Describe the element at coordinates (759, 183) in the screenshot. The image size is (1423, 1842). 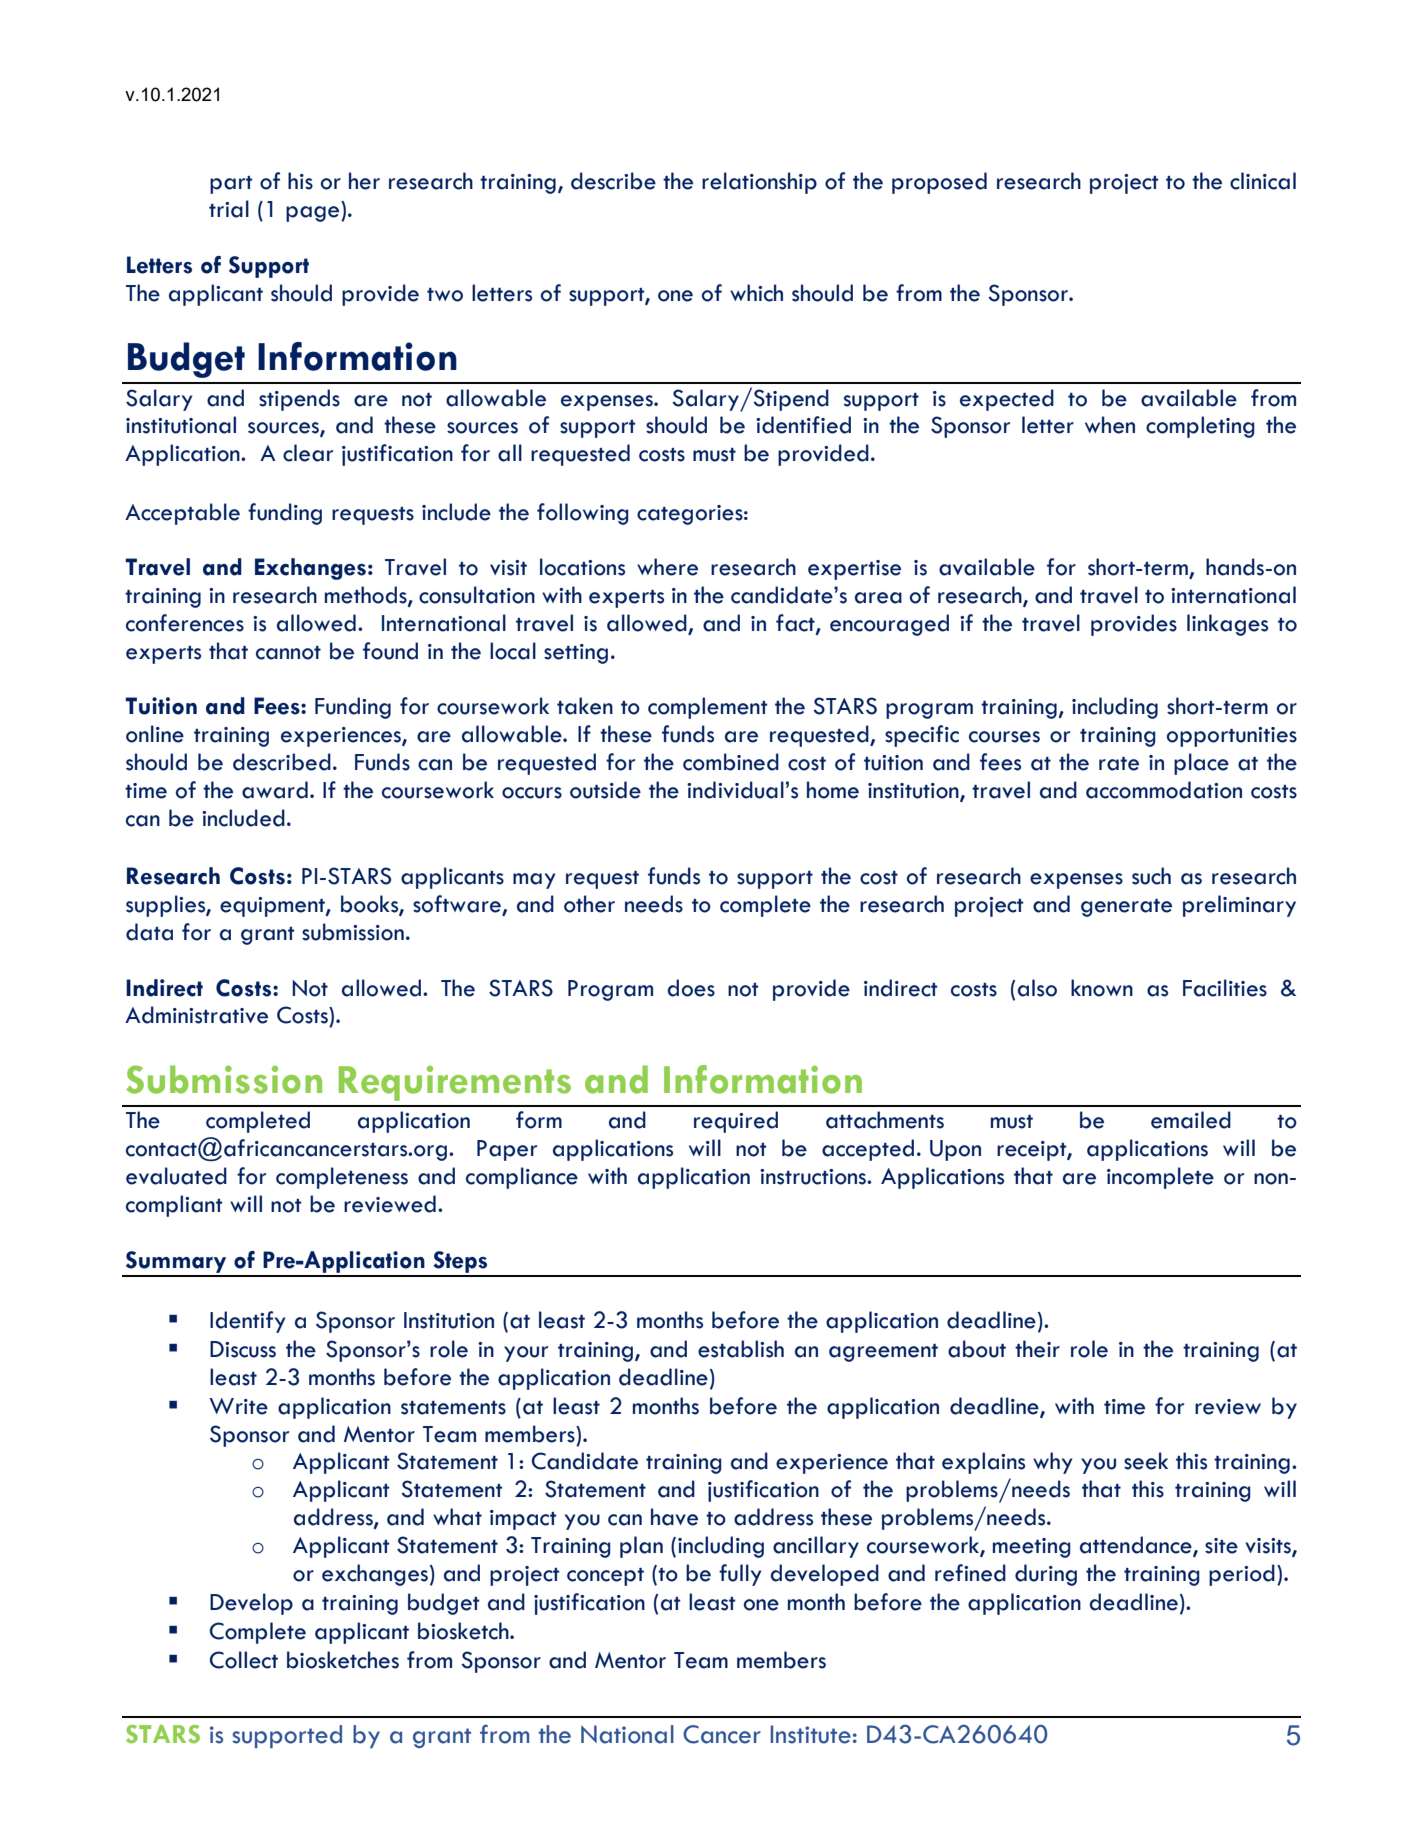
I see `relationship` at that location.
